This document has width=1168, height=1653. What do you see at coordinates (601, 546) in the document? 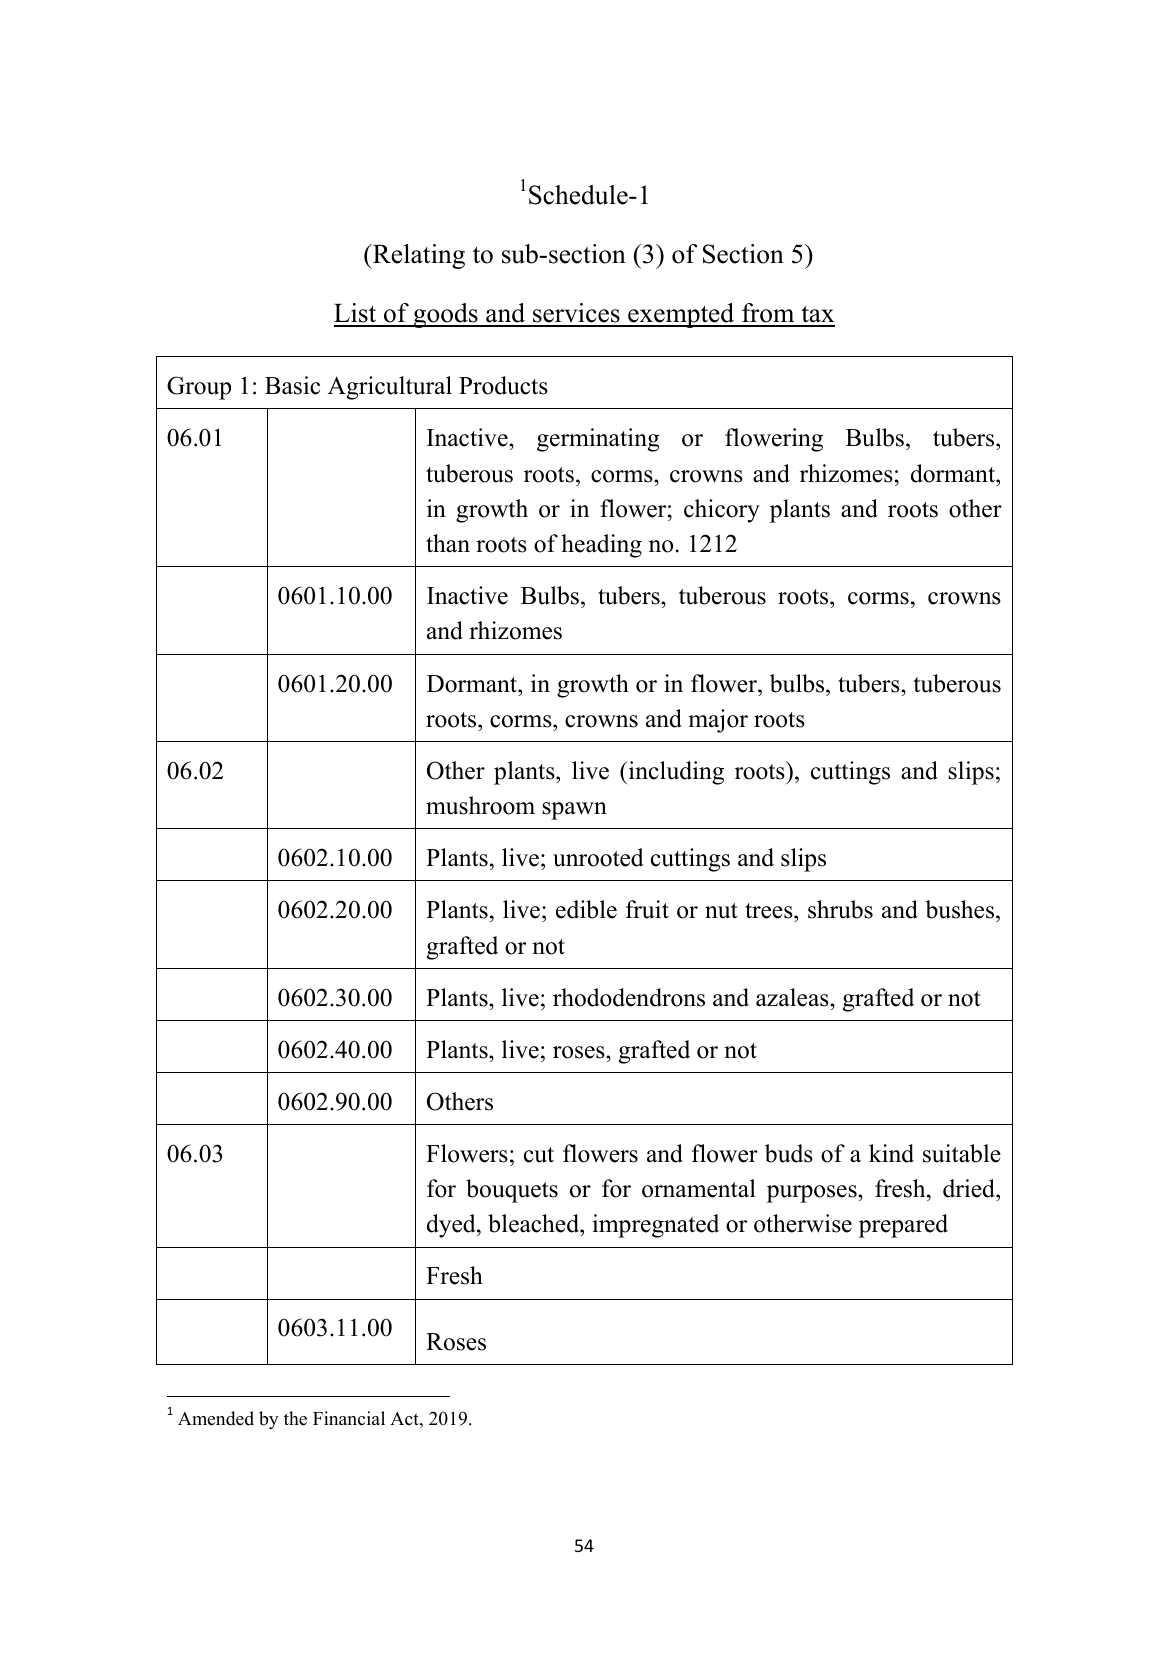
I see `heading` at bounding box center [601, 546].
